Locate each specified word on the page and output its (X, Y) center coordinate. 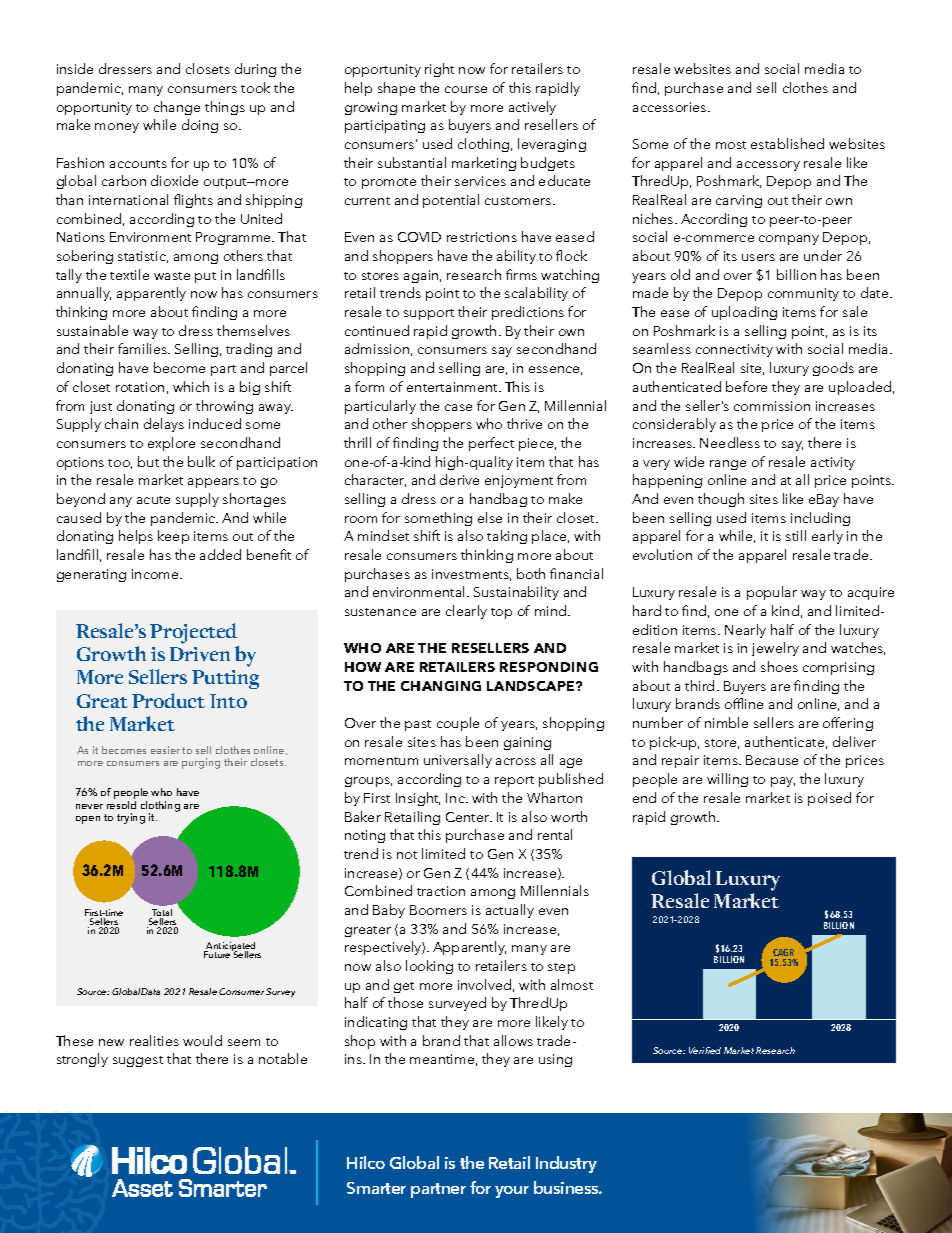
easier (165, 750)
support (429, 314)
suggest (138, 1061)
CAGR (783, 952)
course (466, 89)
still (796, 535)
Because (772, 760)
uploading (744, 313)
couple (458, 724)
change (177, 108)
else (490, 517)
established (787, 143)
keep (173, 537)
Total (161, 914)
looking (429, 967)
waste (172, 276)
